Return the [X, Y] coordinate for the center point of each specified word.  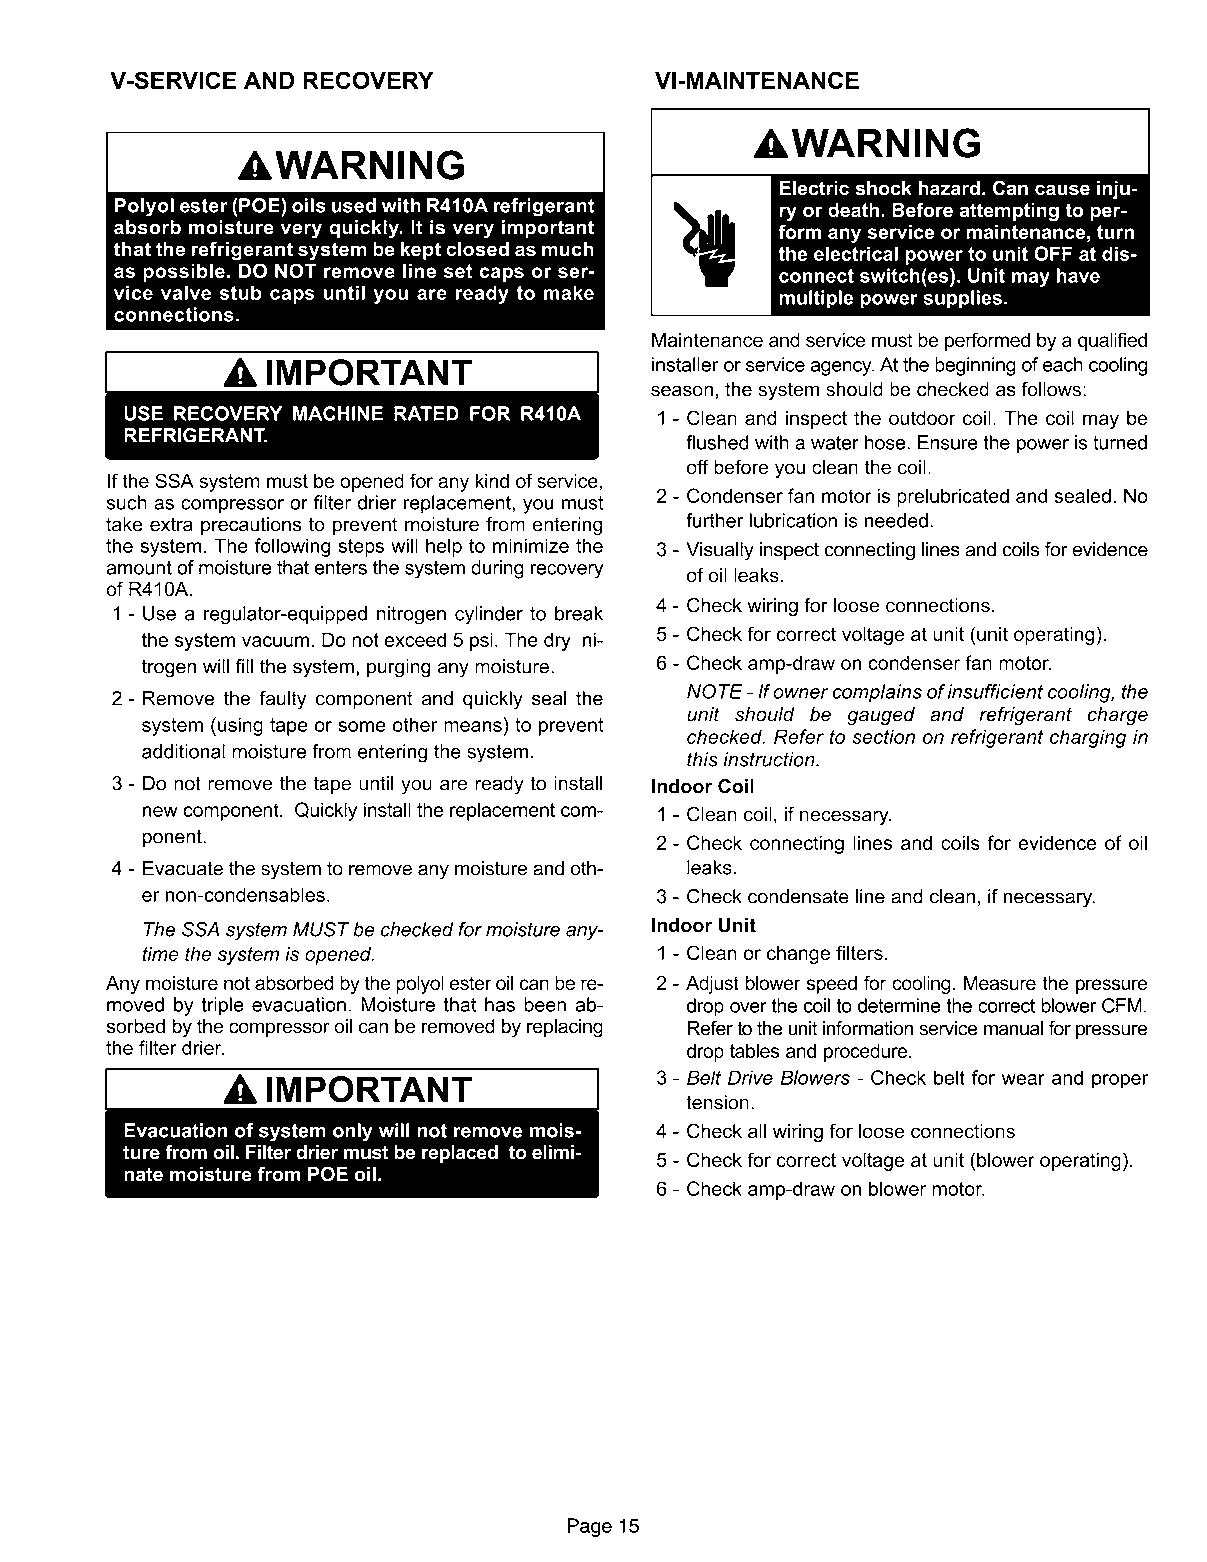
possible [184, 272]
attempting [1009, 212]
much [568, 249]
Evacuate [183, 868]
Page [590, 1527]
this [702, 759]
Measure [1000, 982]
